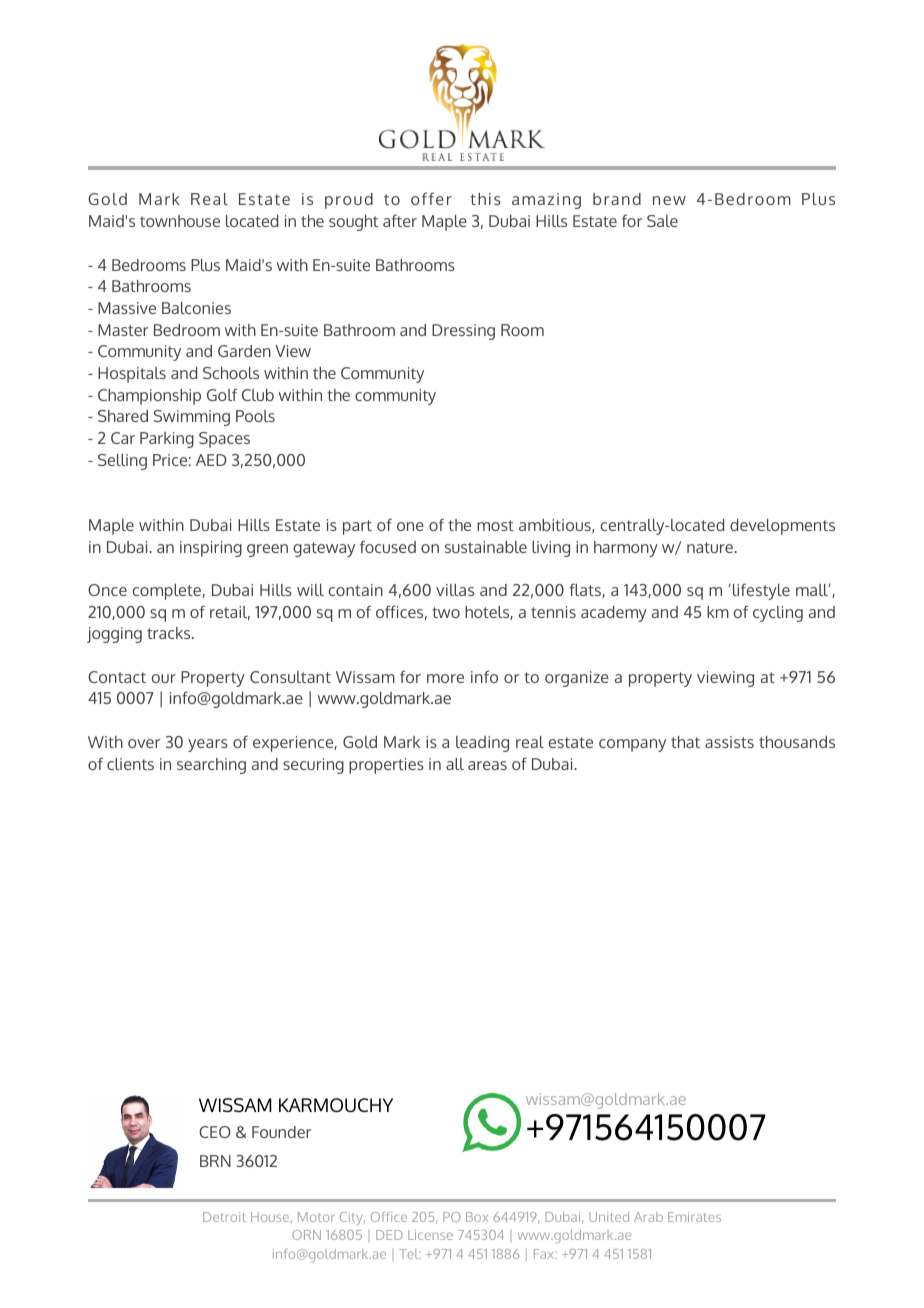 Image resolution: width=924 pixels, height=1308 pixels. I want to click on two, so click(446, 612).
